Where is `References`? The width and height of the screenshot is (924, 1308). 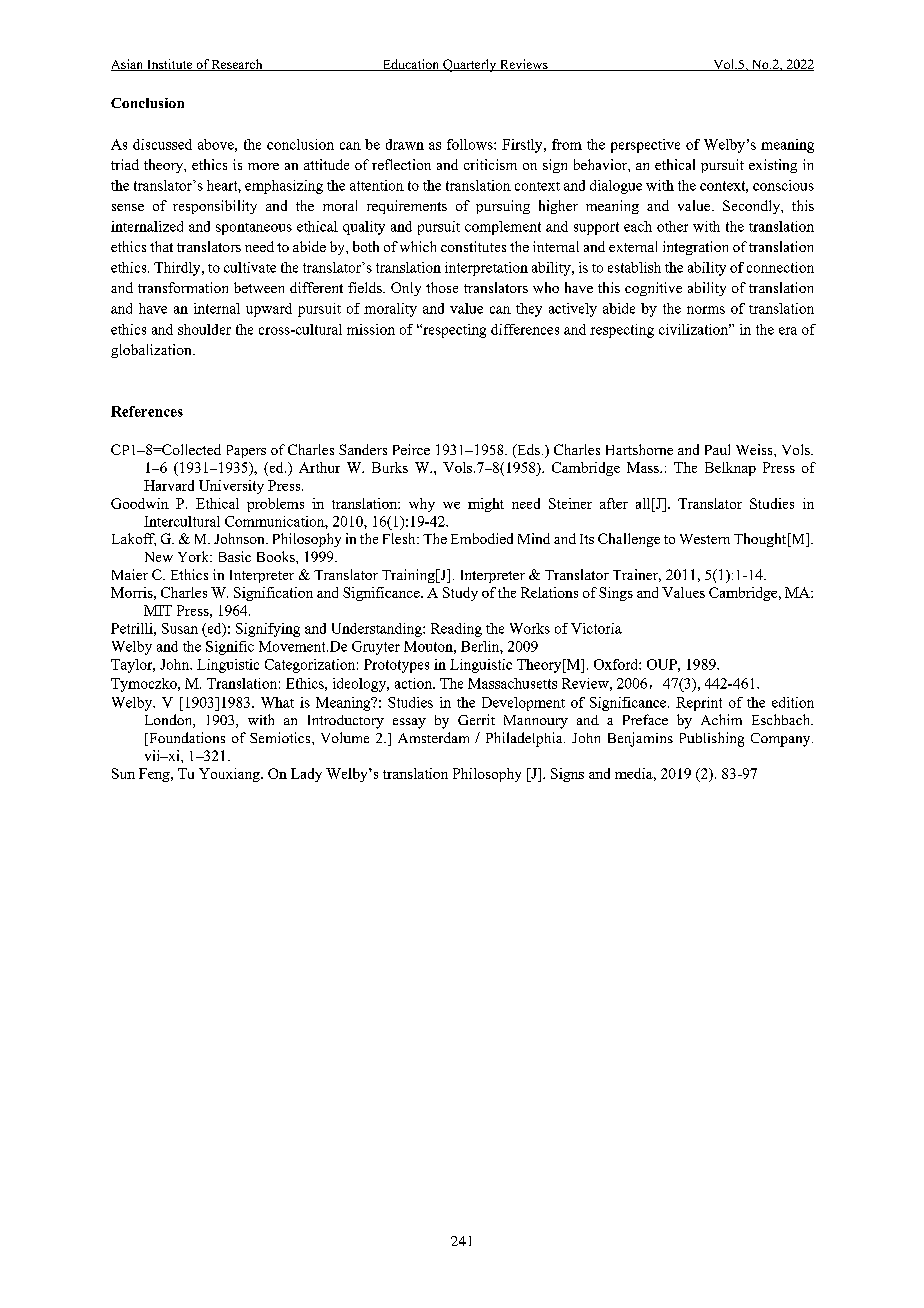
References is located at coordinates (147, 411).
